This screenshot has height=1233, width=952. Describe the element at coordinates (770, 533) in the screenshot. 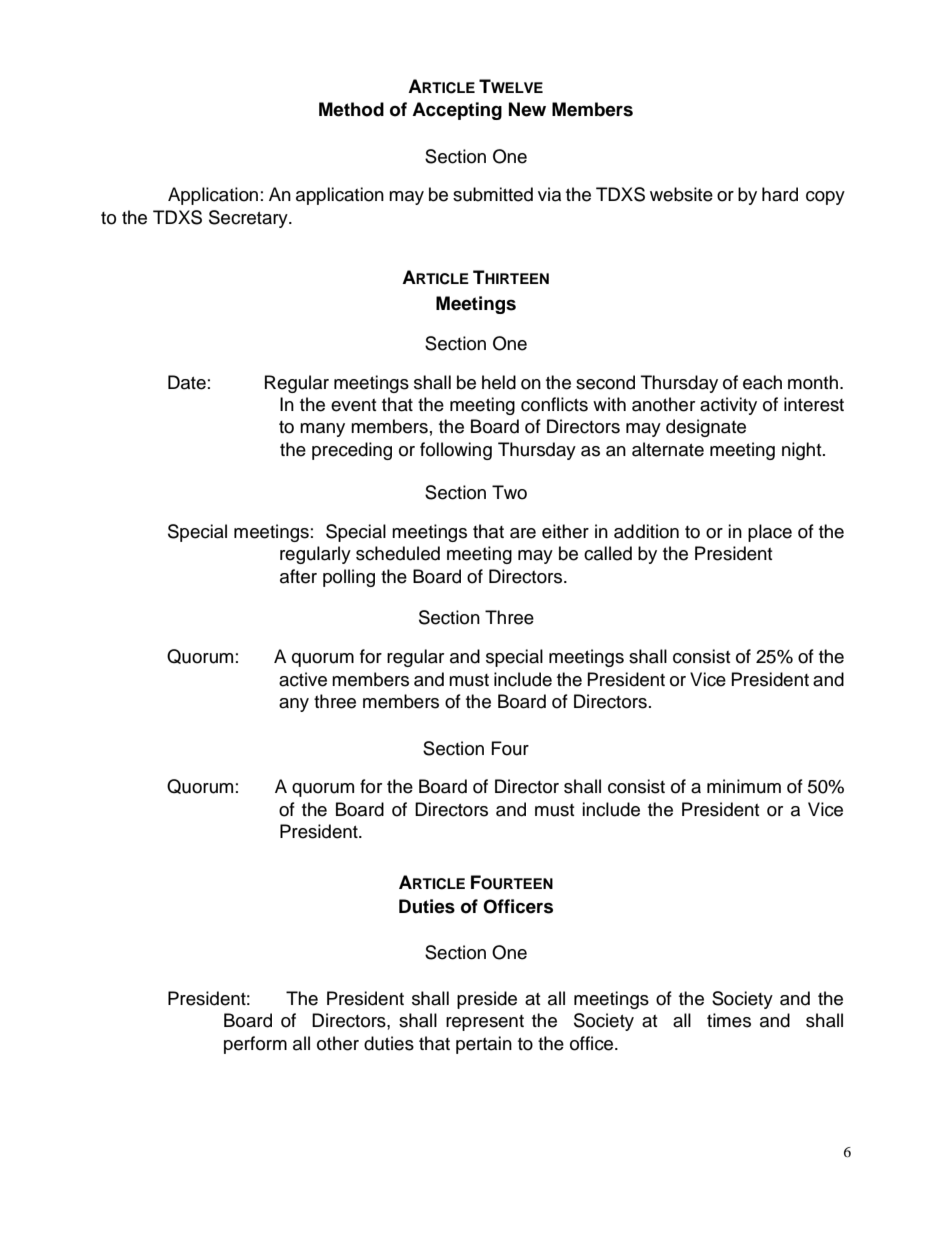

I see `place` at that location.
